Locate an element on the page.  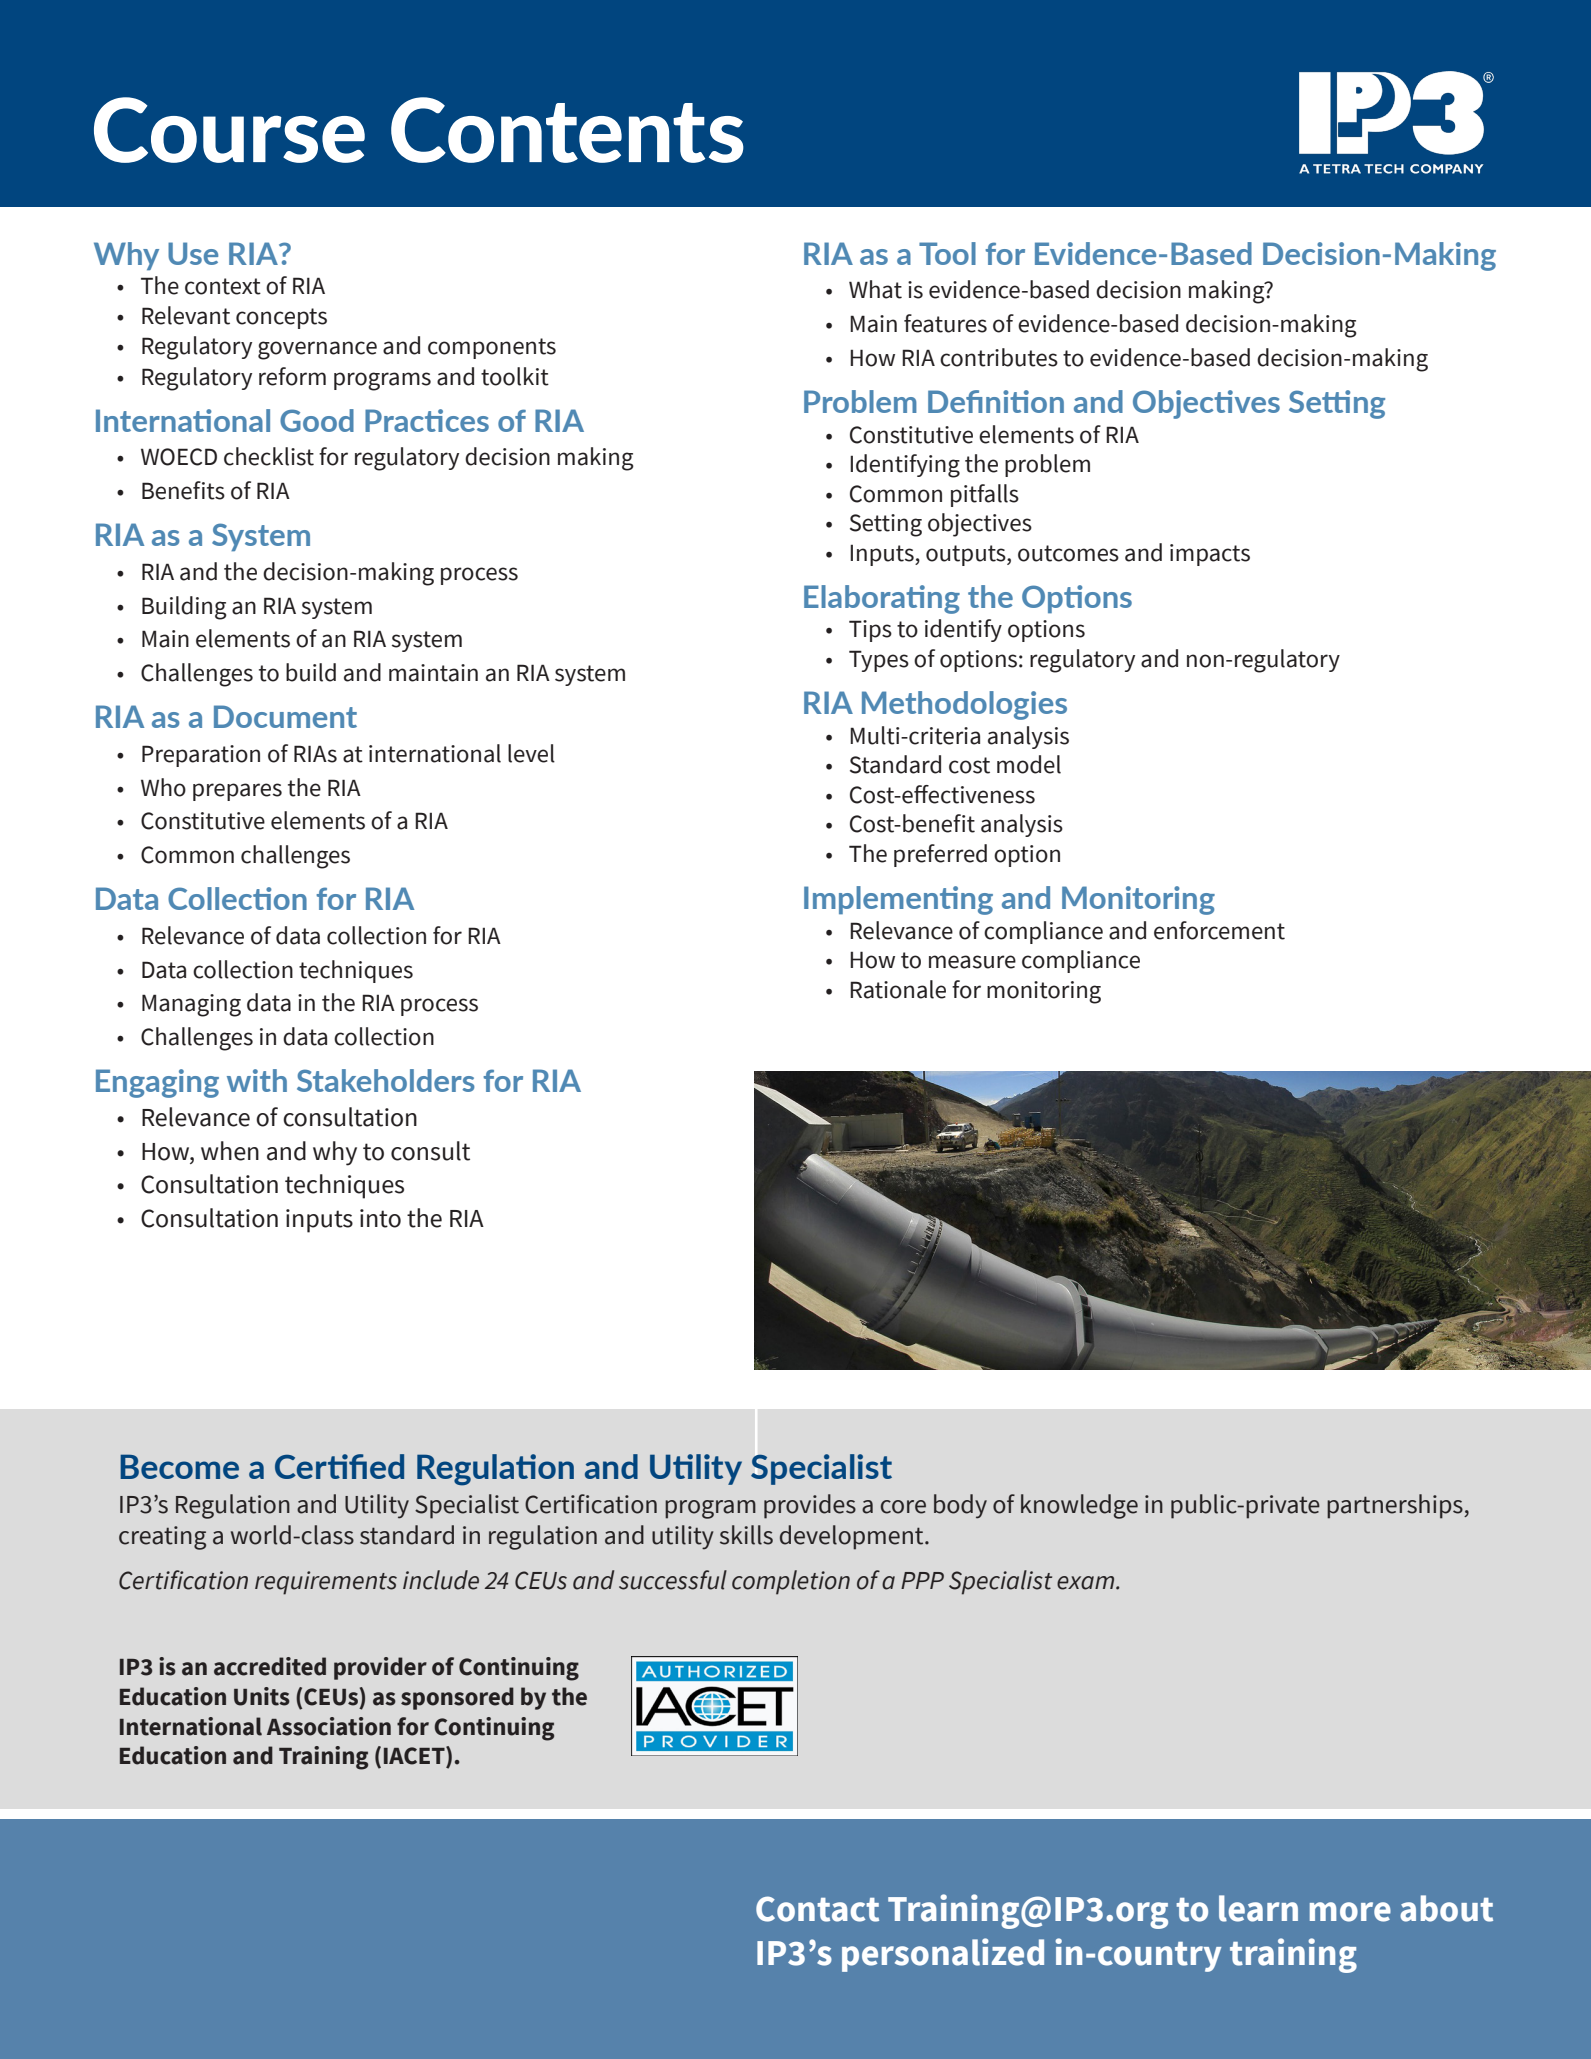
Course is located at coordinates (229, 130).
